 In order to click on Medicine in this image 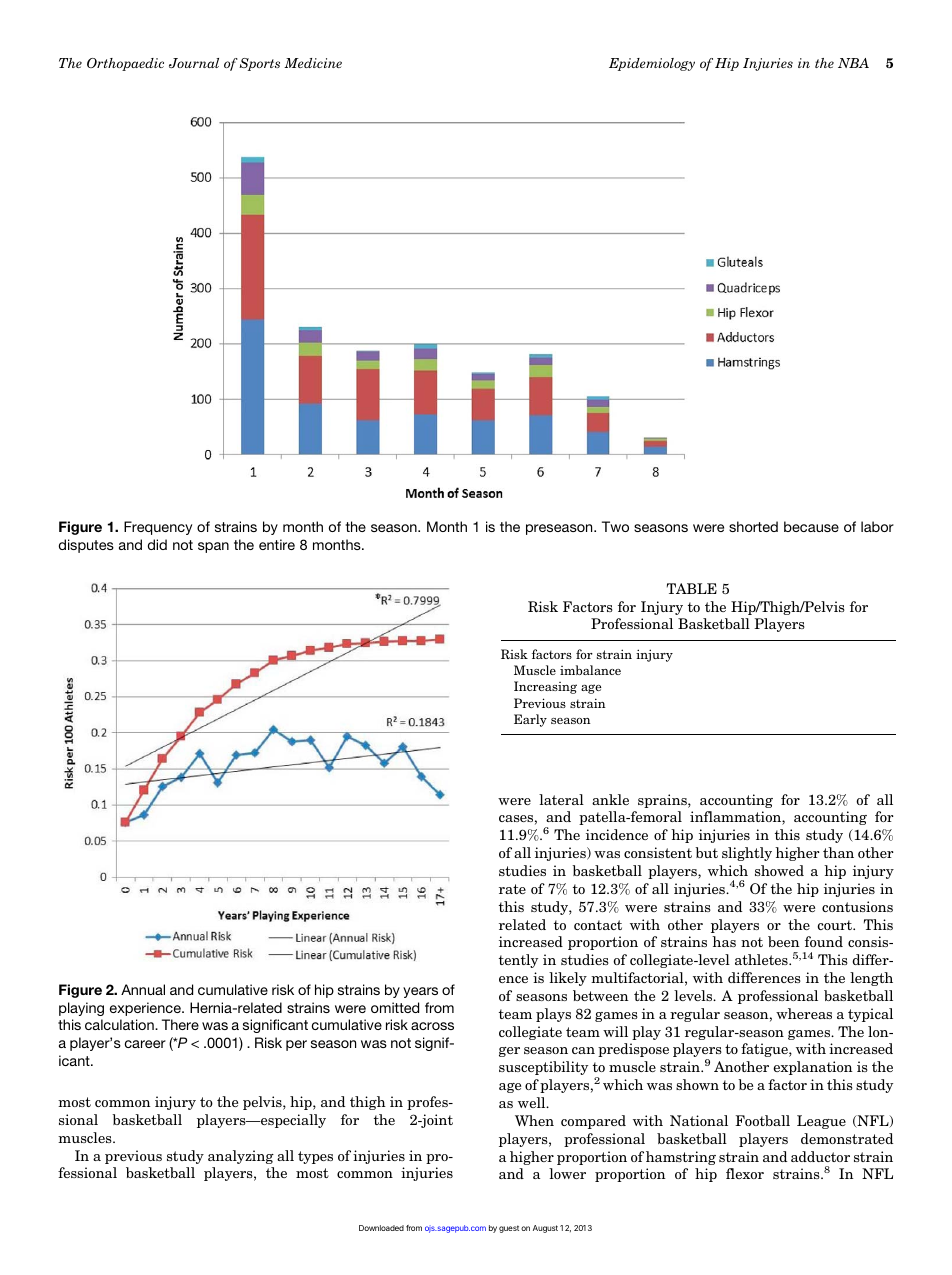, I will do `click(313, 63)`.
